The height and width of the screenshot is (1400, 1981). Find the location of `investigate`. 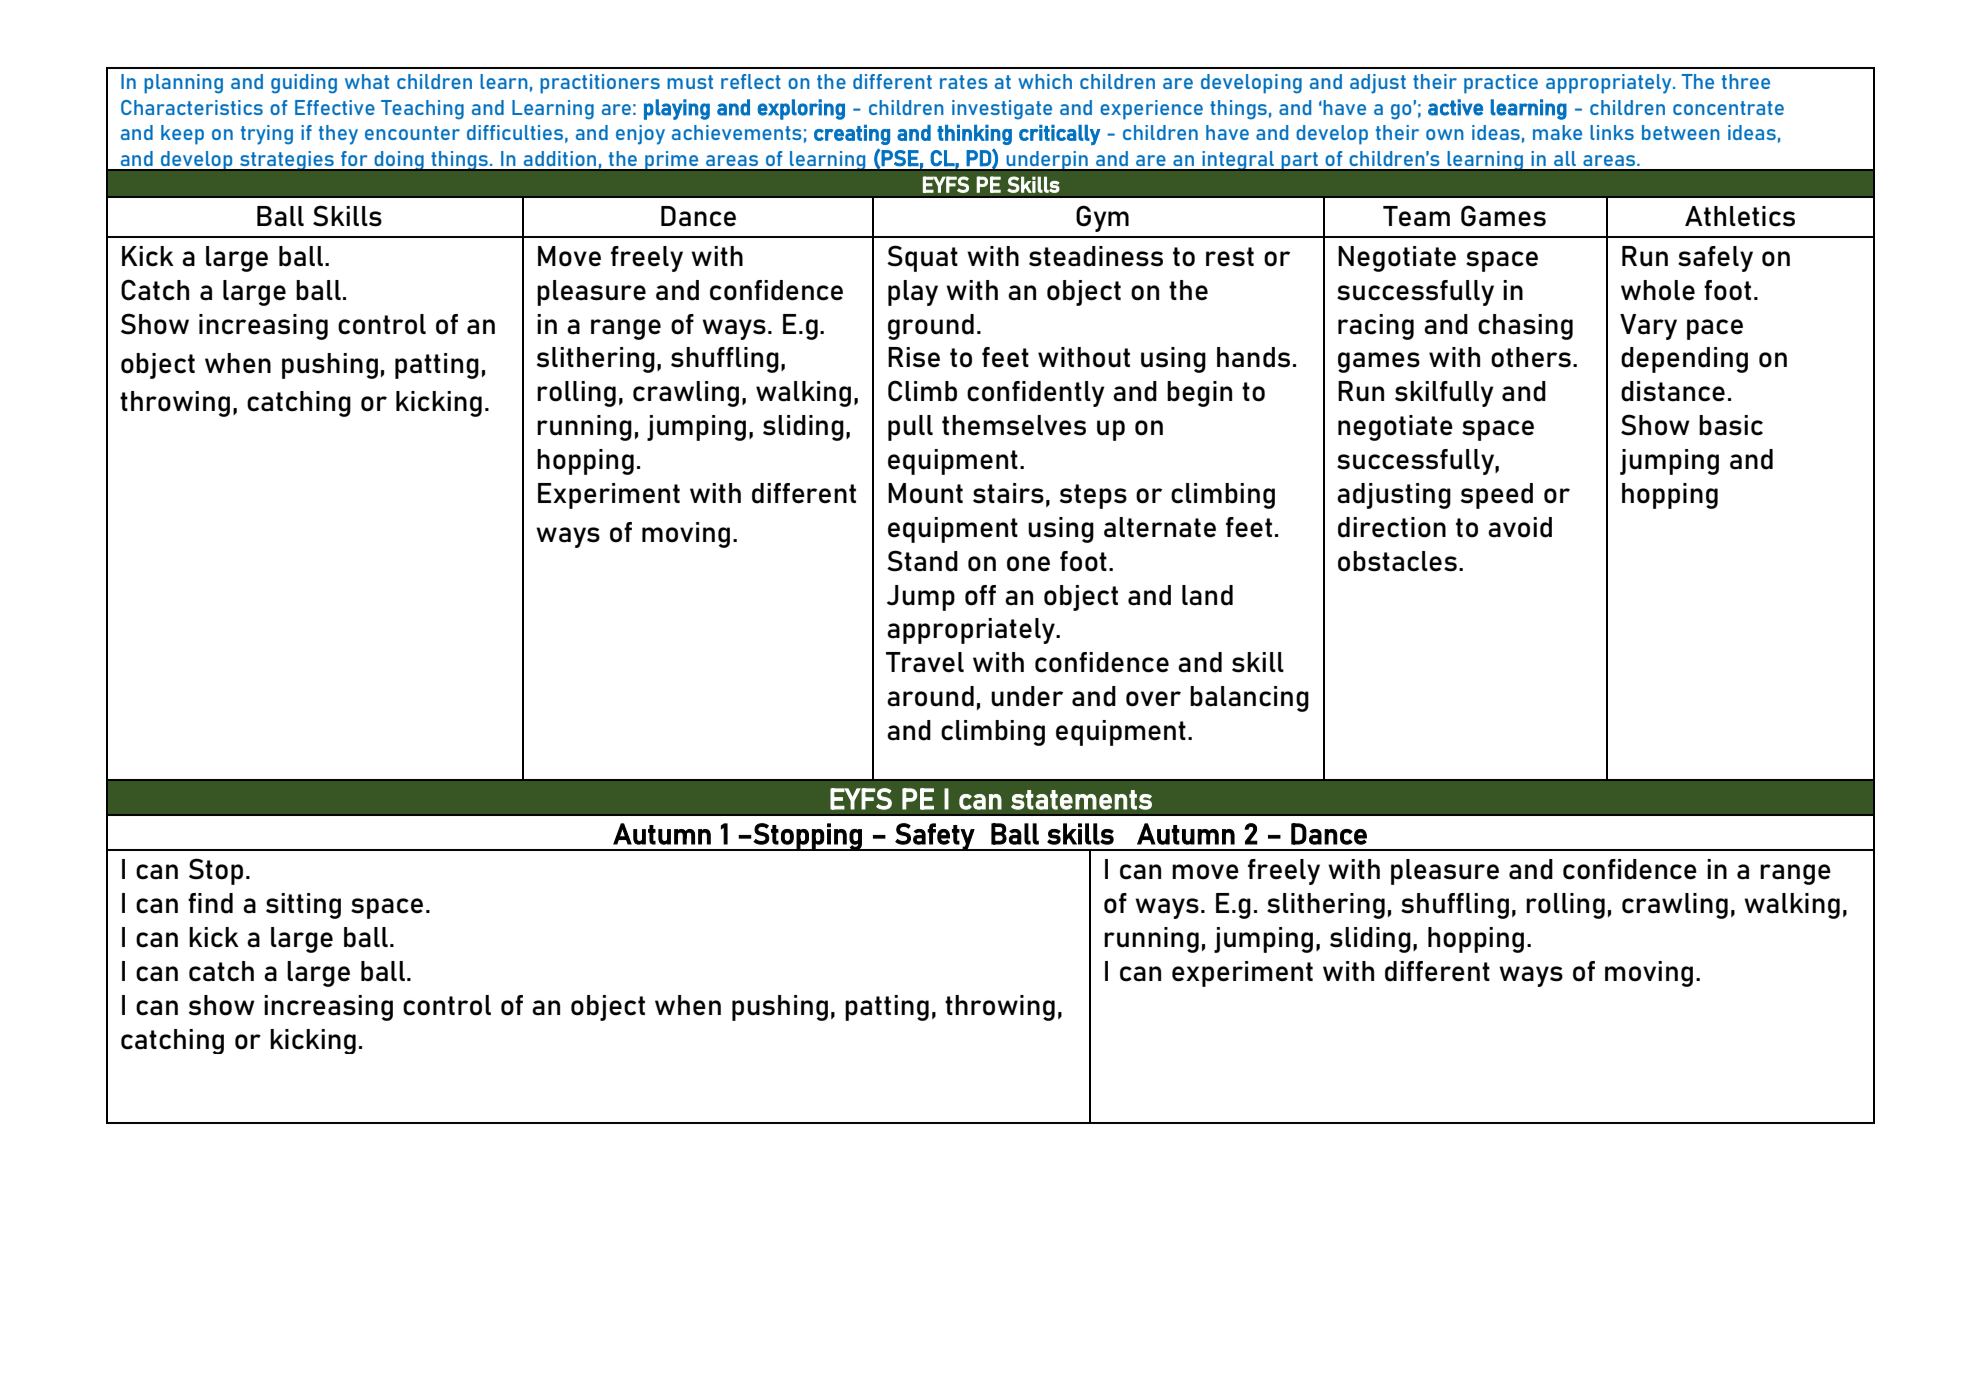

investigate is located at coordinates (1002, 110).
